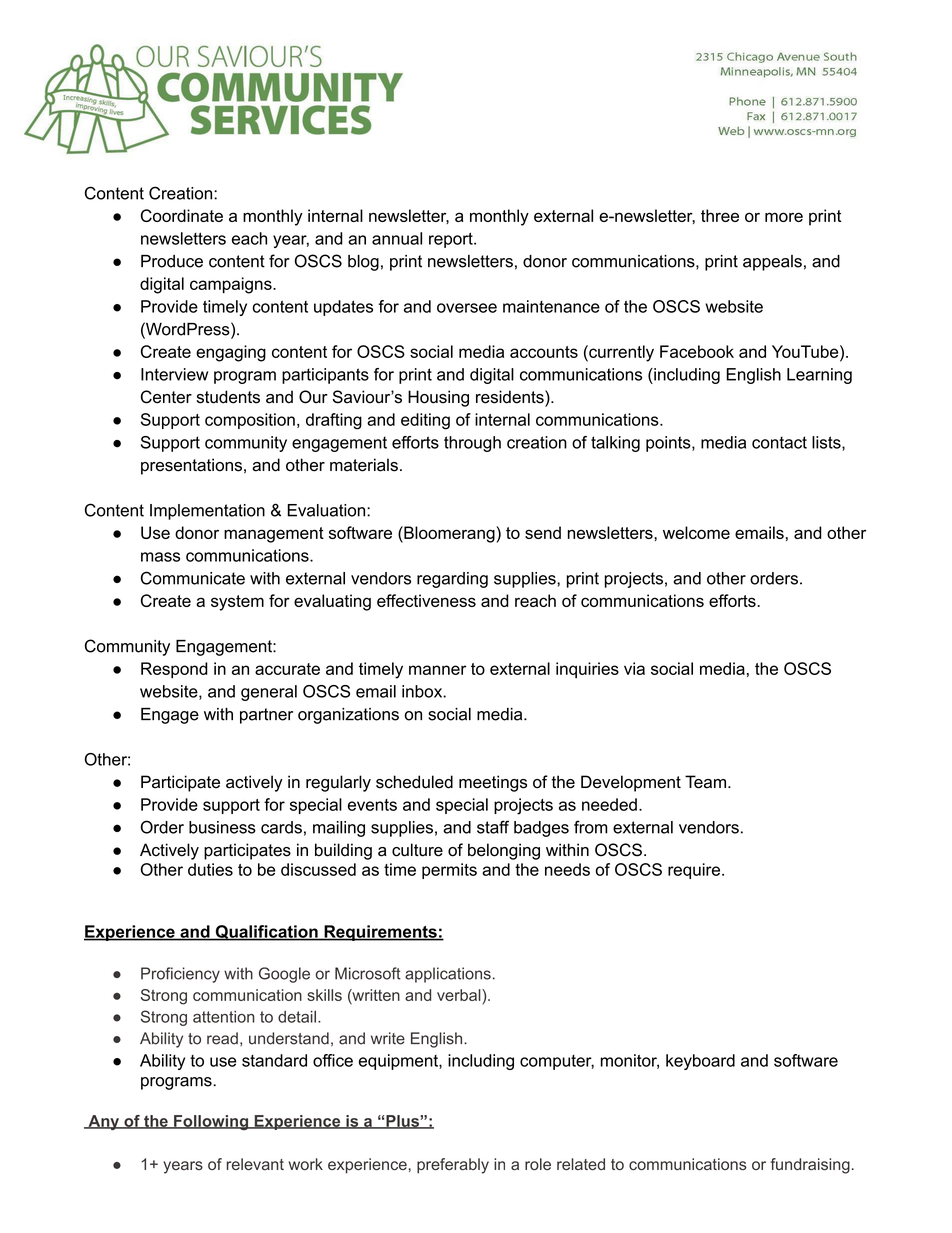 The image size is (952, 1233). Describe the element at coordinates (437, 670) in the screenshot. I see `manner` at that location.
